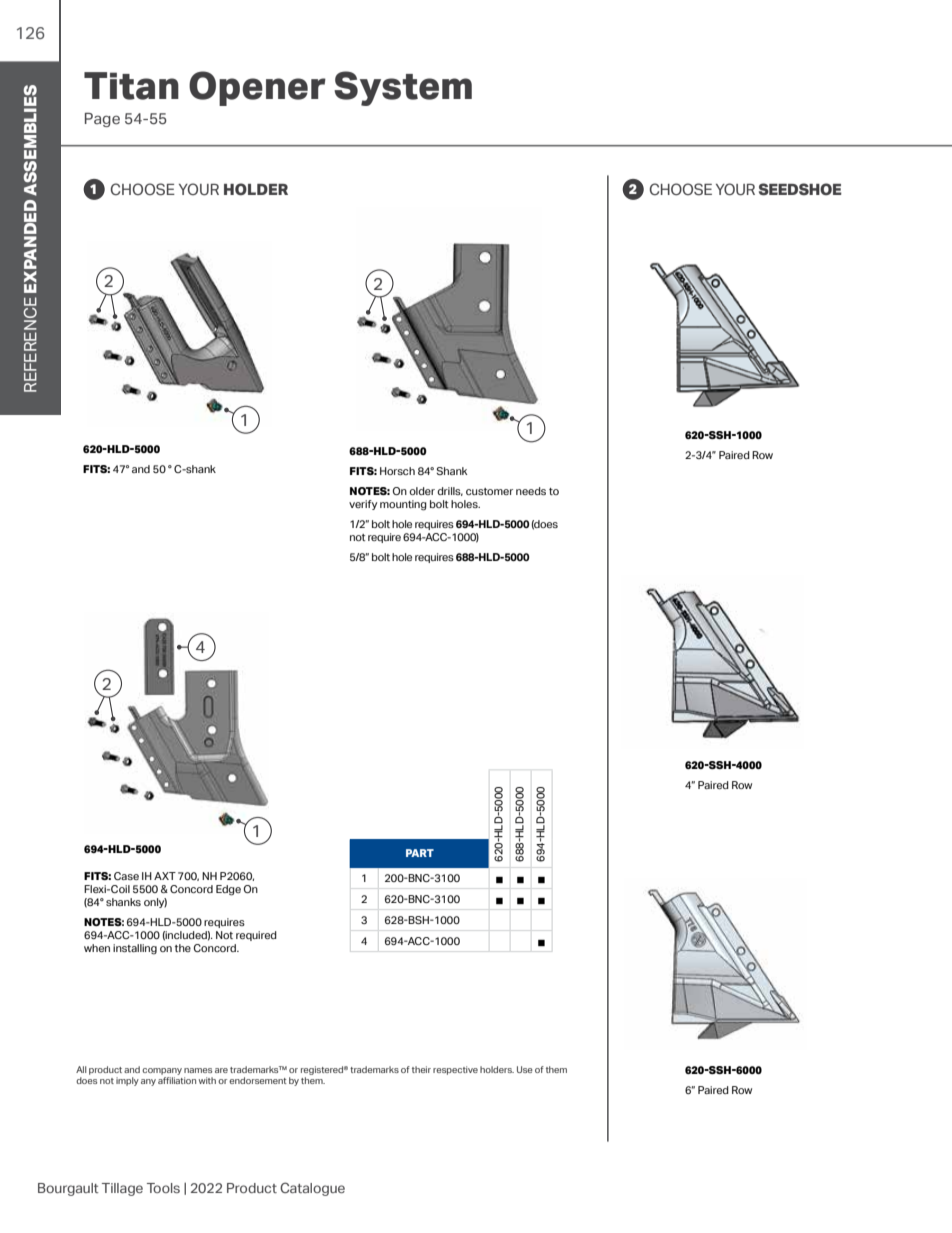 This screenshot has width=952, height=1233. Describe the element at coordinates (450, 491) in the screenshot. I see `drills` at that location.
